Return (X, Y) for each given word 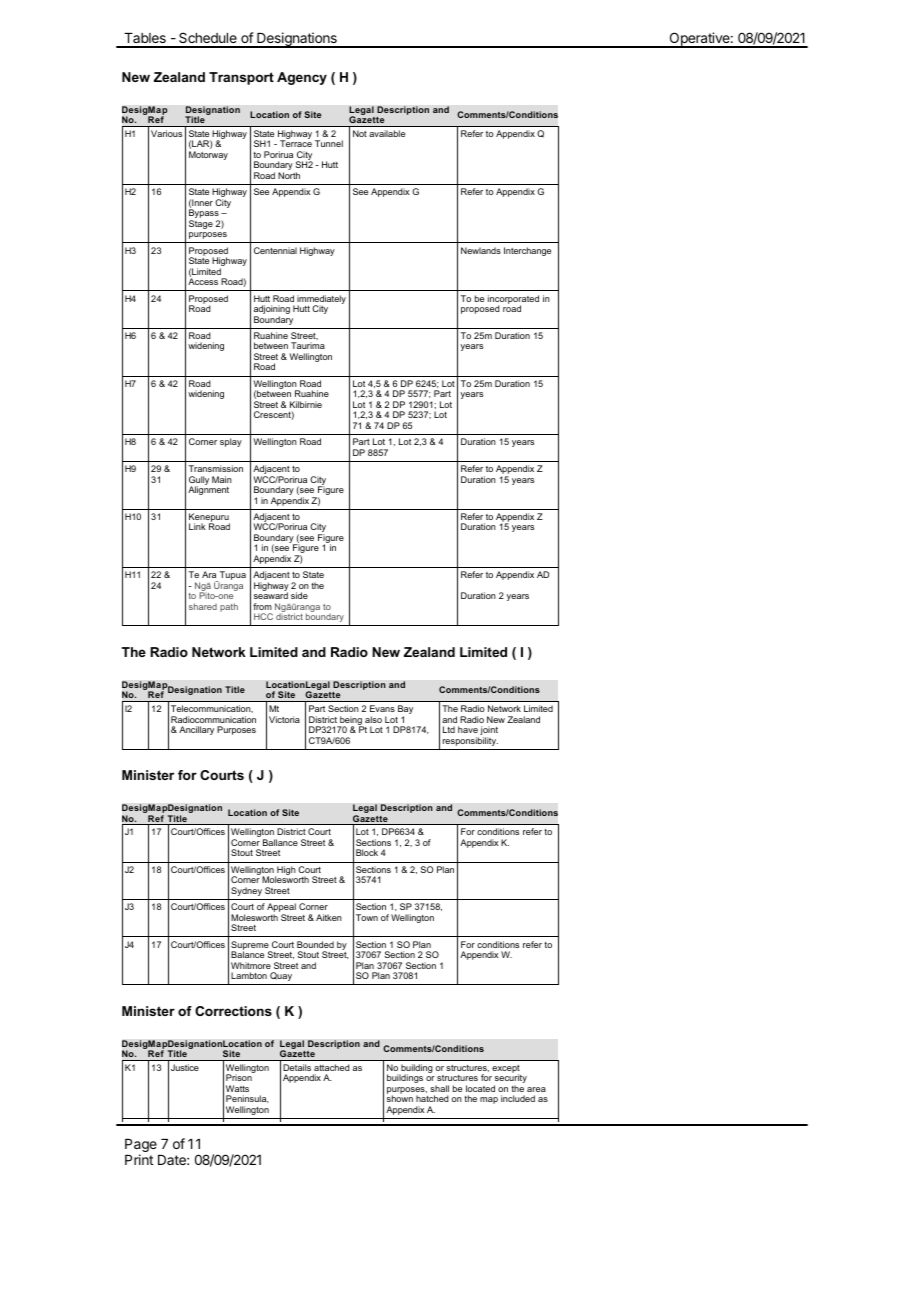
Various (166, 133)
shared (203, 606)
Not (360, 133)
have (468, 729)
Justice (185, 1067)
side (299, 595)
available (387, 133)
